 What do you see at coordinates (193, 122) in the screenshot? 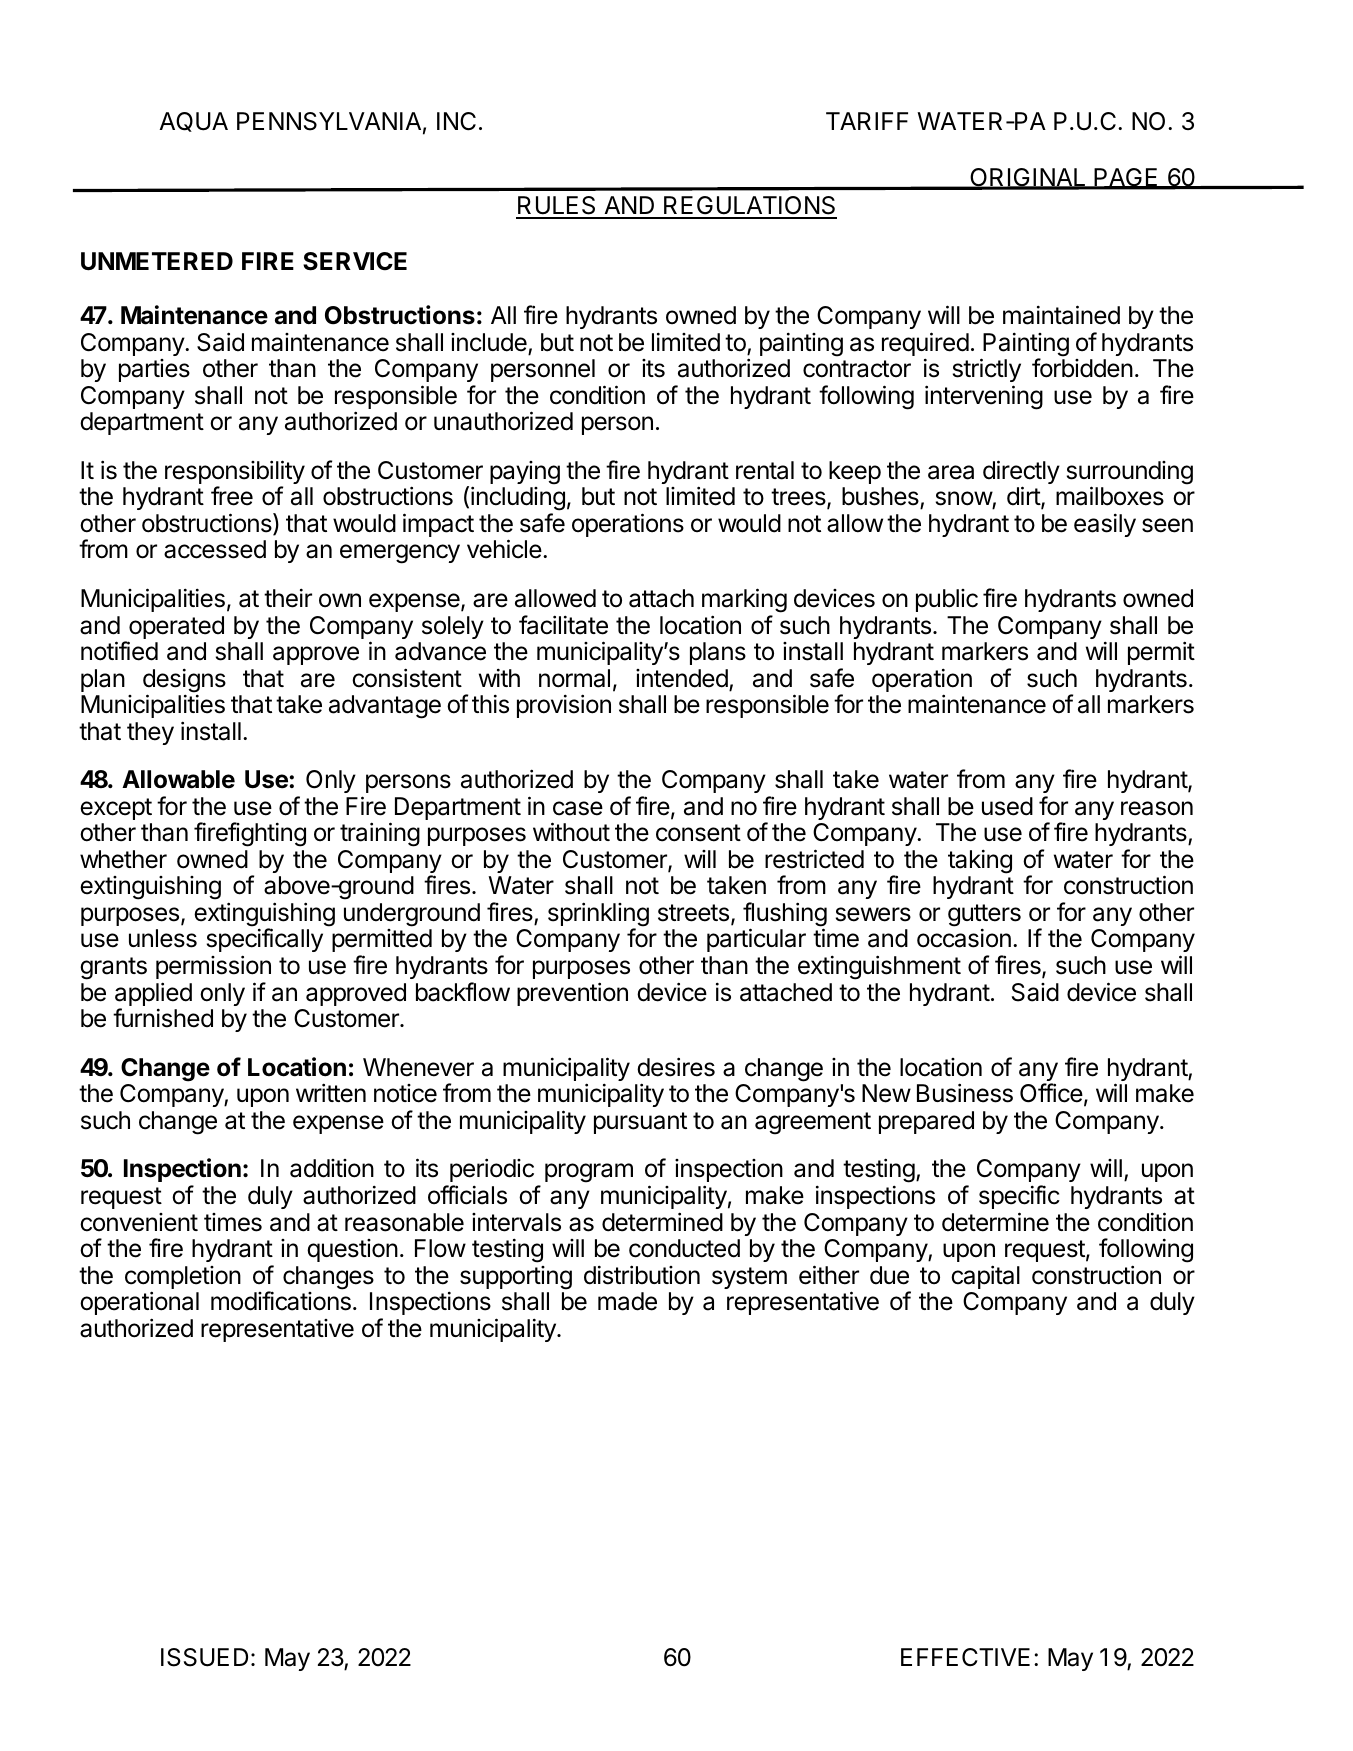
I see `AQUA` at bounding box center [193, 122].
